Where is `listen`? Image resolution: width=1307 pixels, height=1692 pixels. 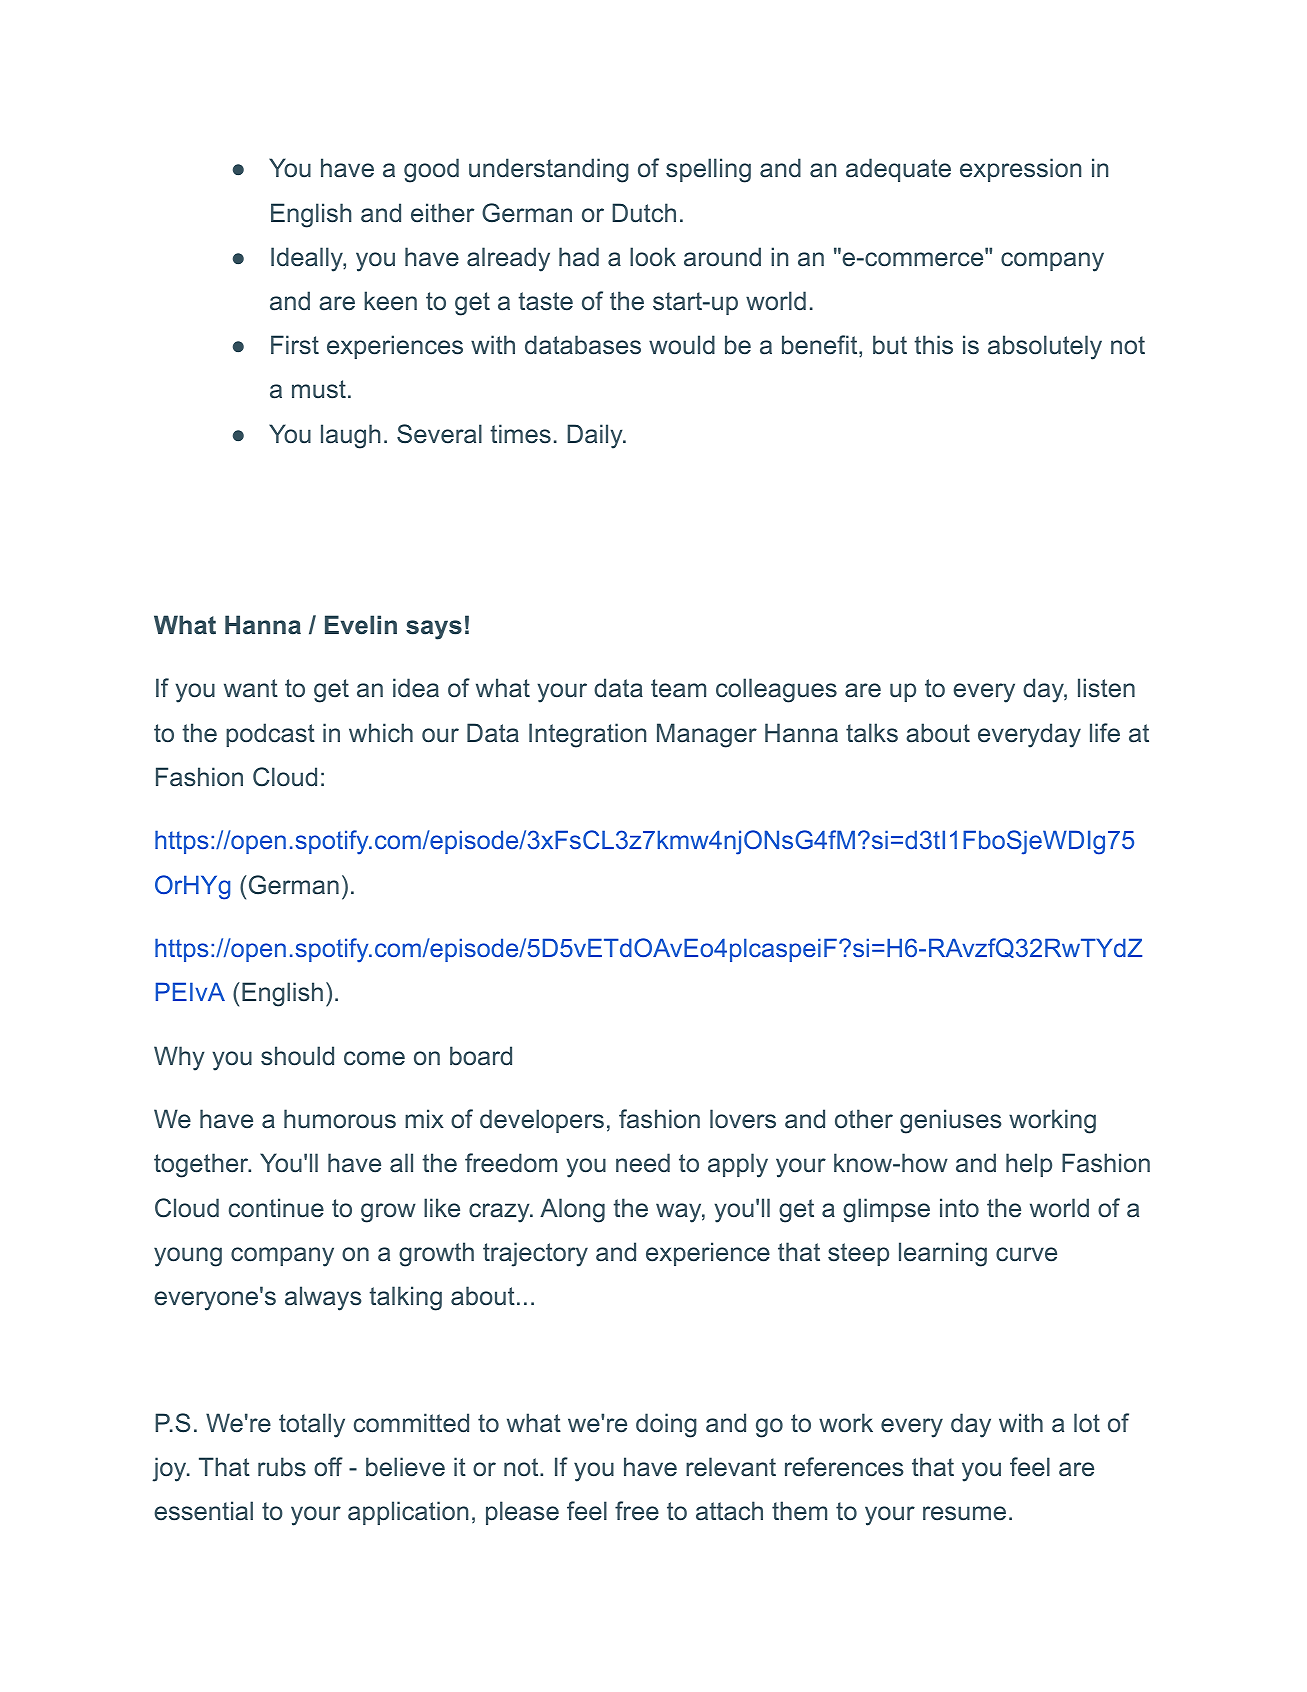 listen is located at coordinates (1106, 688).
